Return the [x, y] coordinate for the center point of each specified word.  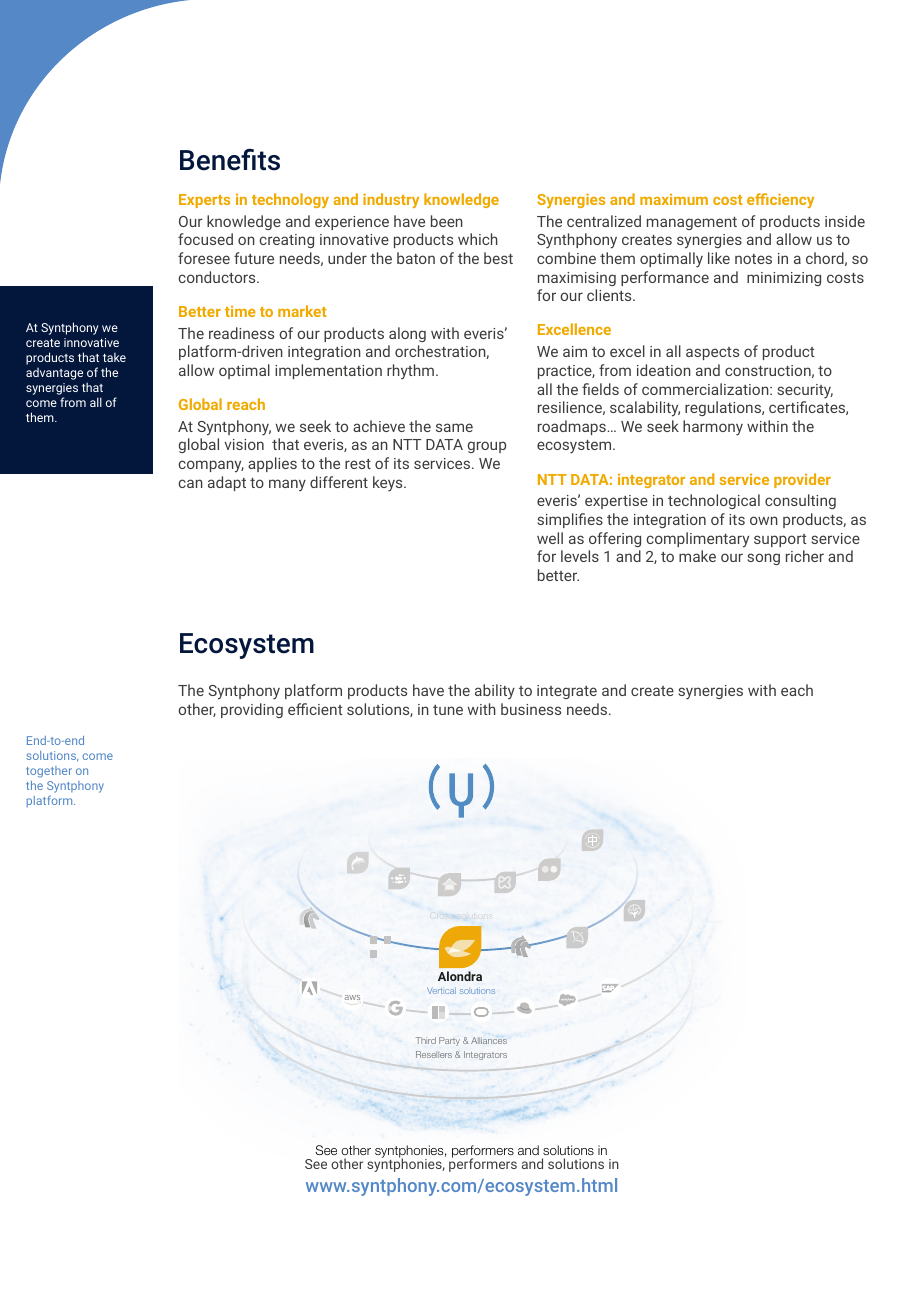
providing [252, 710]
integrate [567, 692]
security [805, 391]
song [763, 559]
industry [391, 200]
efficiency [780, 200]
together [49, 772]
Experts [204, 201]
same [454, 427]
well [550, 538]
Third [426, 1040]
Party [449, 1041]
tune [448, 710]
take [114, 357]
